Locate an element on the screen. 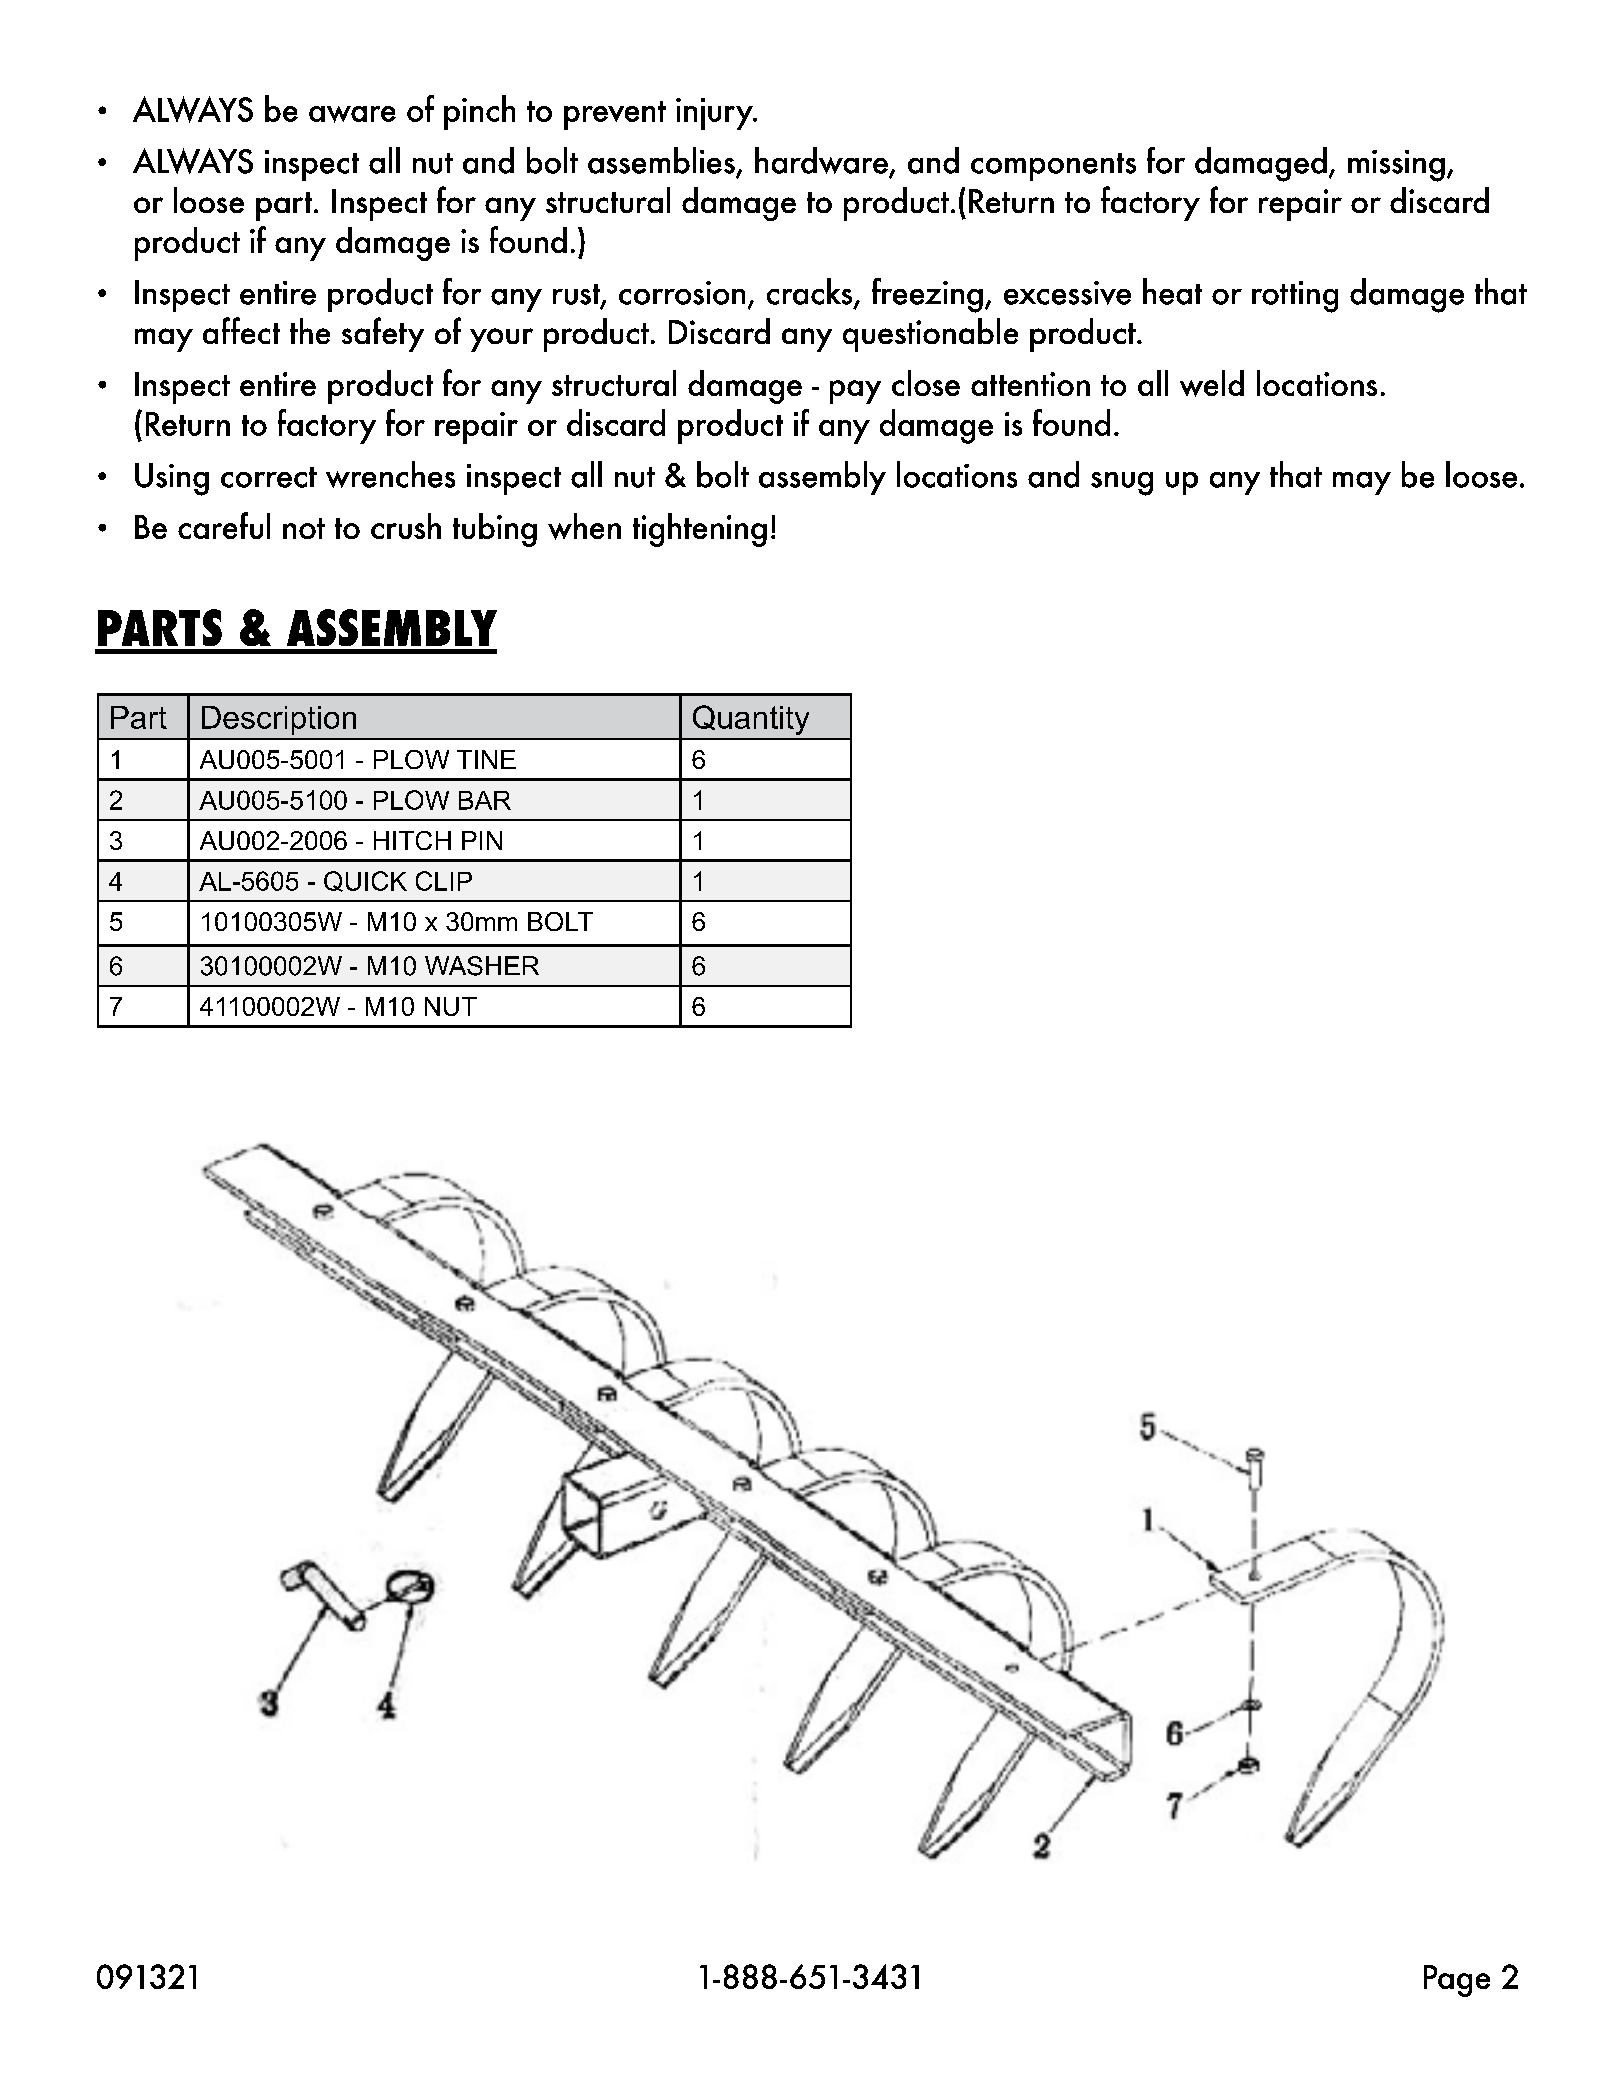 Image resolution: width=1621 pixels, height=2098 pixels. Page is located at coordinates (1457, 1981).
